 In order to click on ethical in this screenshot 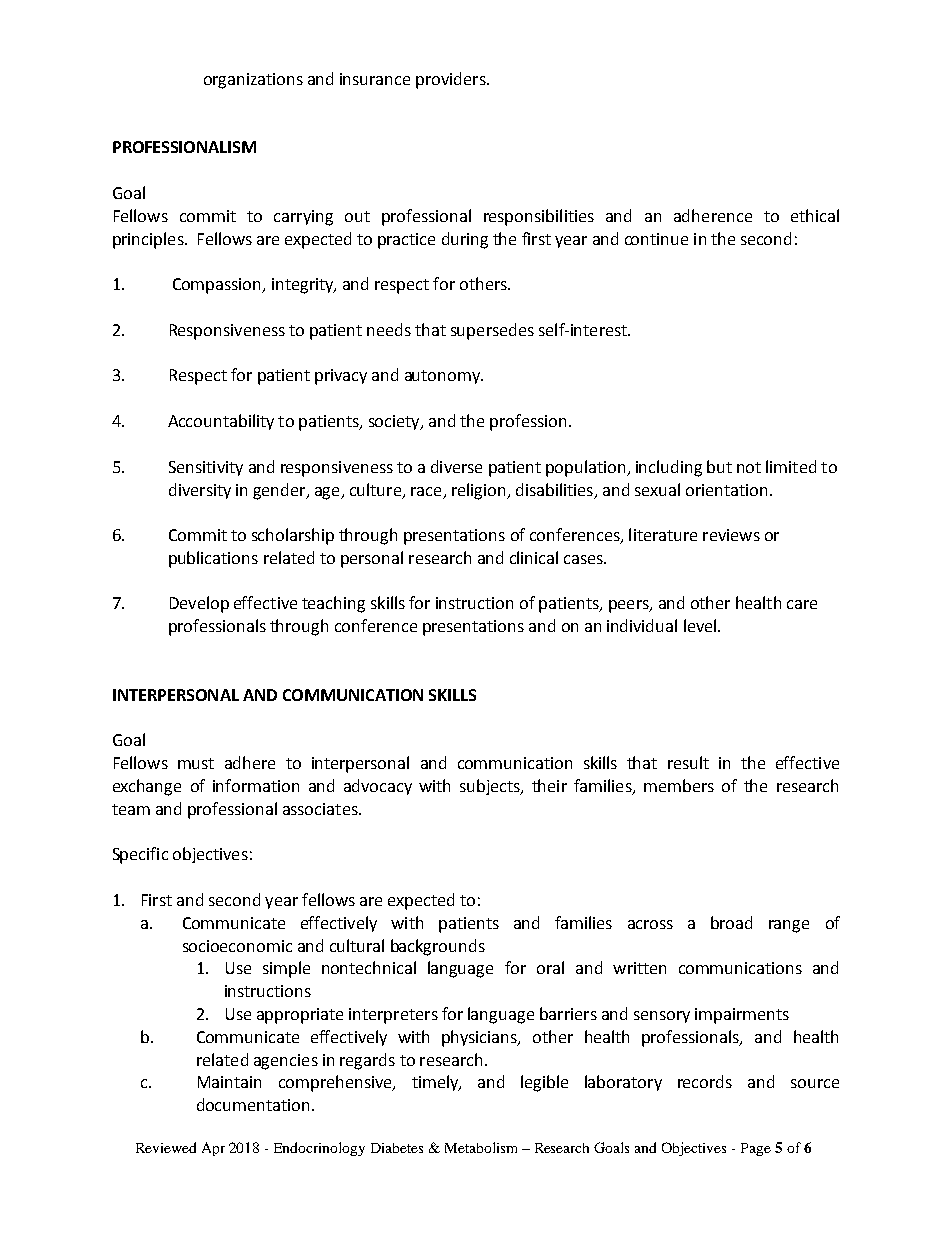, I will do `click(815, 215)`.
